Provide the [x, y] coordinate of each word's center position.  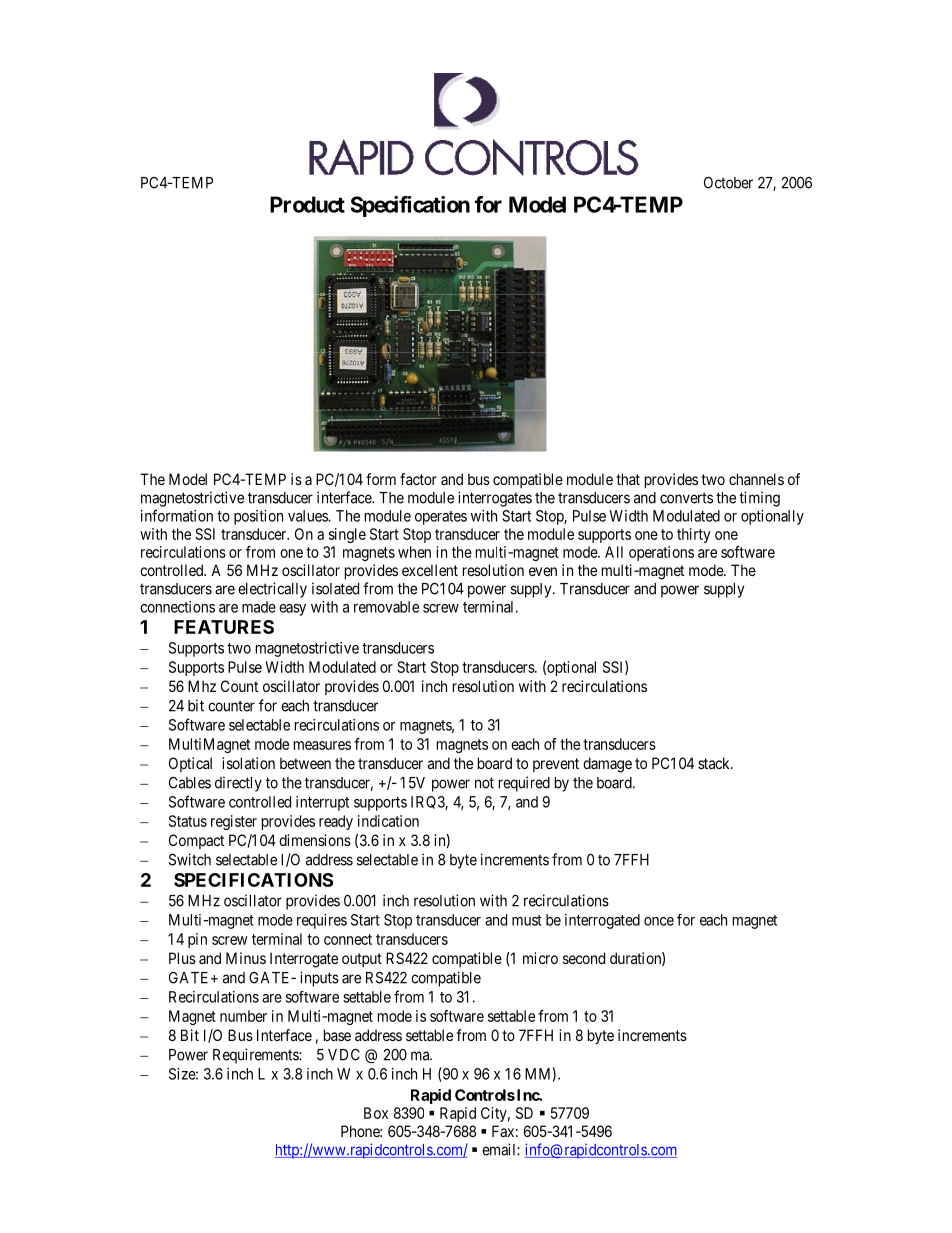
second [584, 958]
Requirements [256, 1056]
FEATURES [224, 627]
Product [307, 204]
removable [386, 607]
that [628, 479]
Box [376, 1113]
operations [661, 553]
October [728, 183]
